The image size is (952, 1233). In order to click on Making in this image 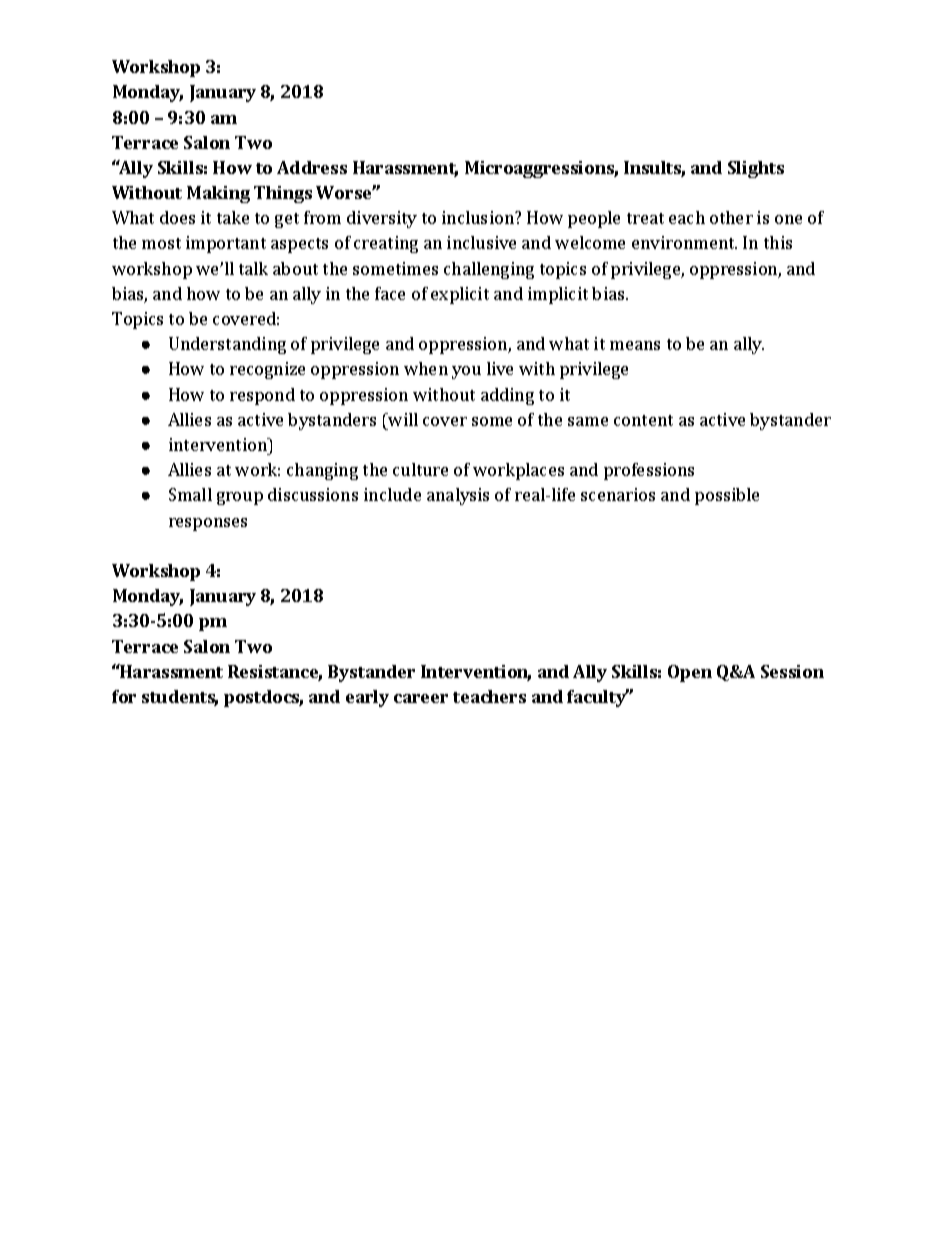, I will do `click(218, 194)`.
